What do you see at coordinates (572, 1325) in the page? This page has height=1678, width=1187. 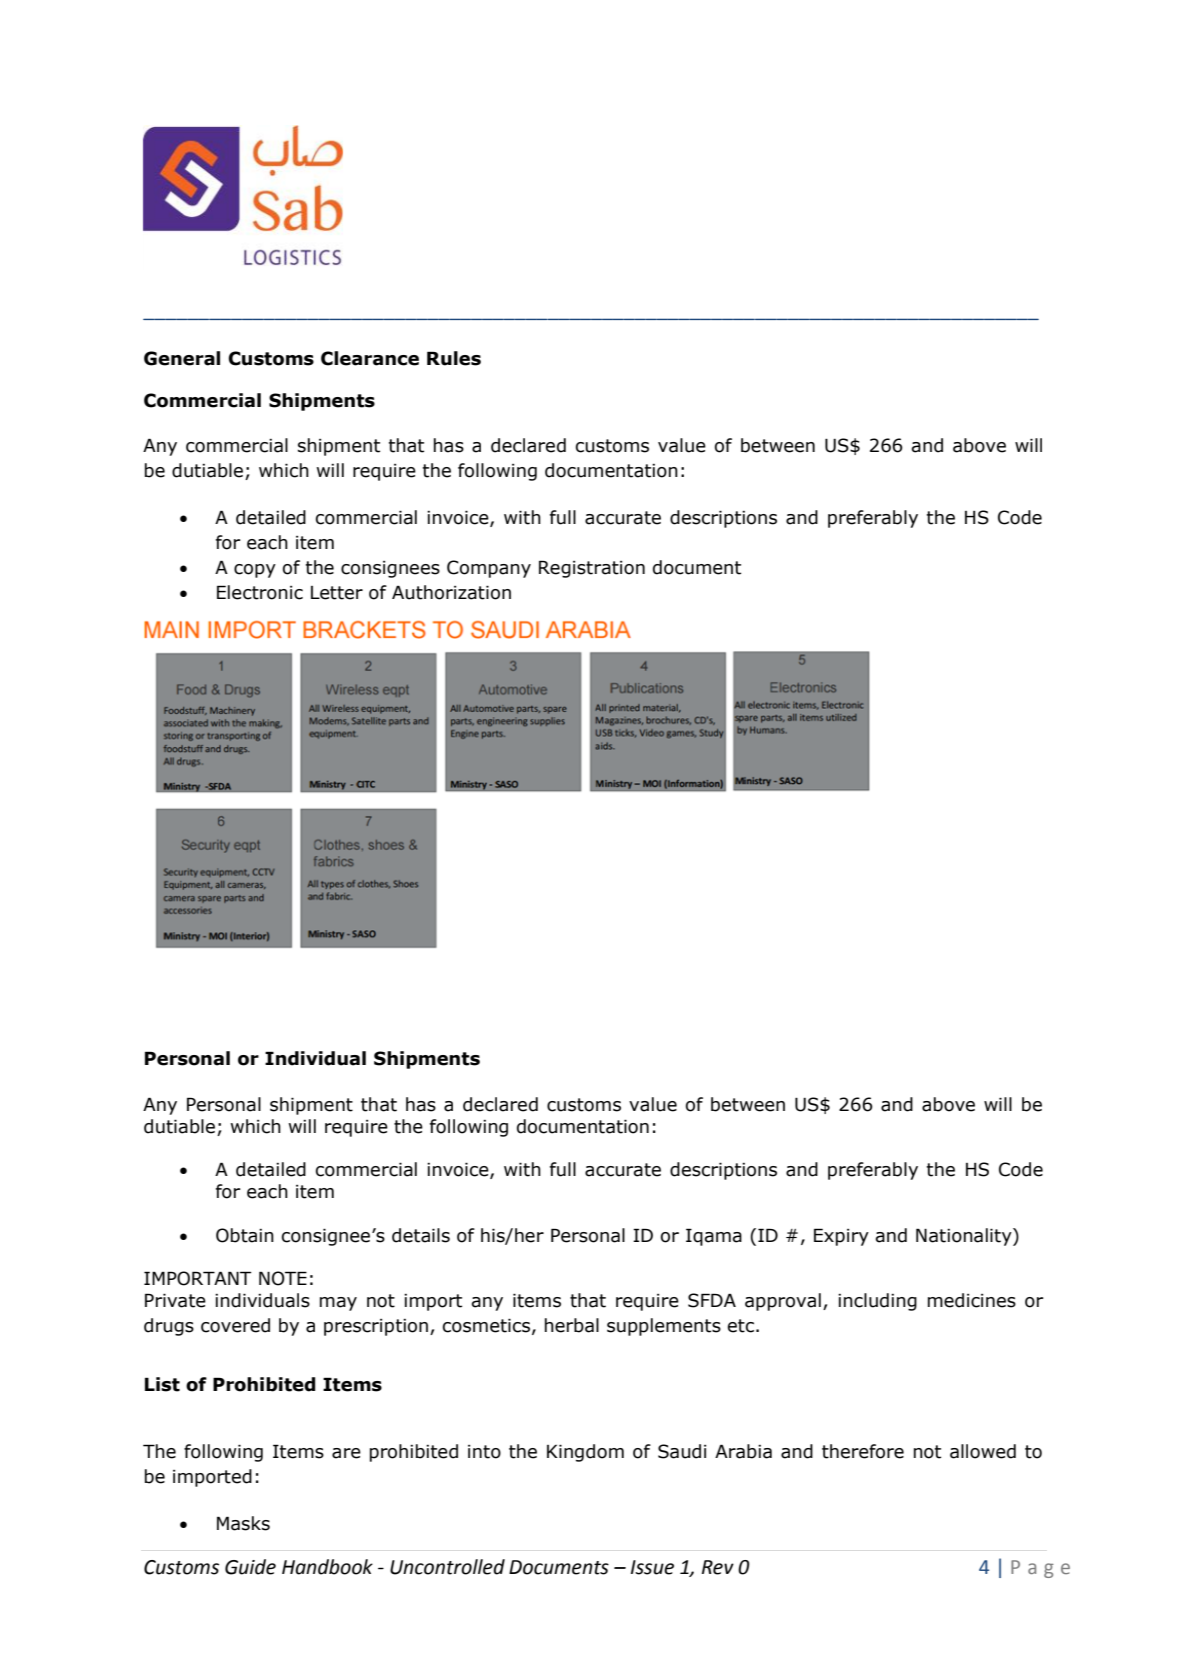 I see `herbal` at bounding box center [572, 1325].
